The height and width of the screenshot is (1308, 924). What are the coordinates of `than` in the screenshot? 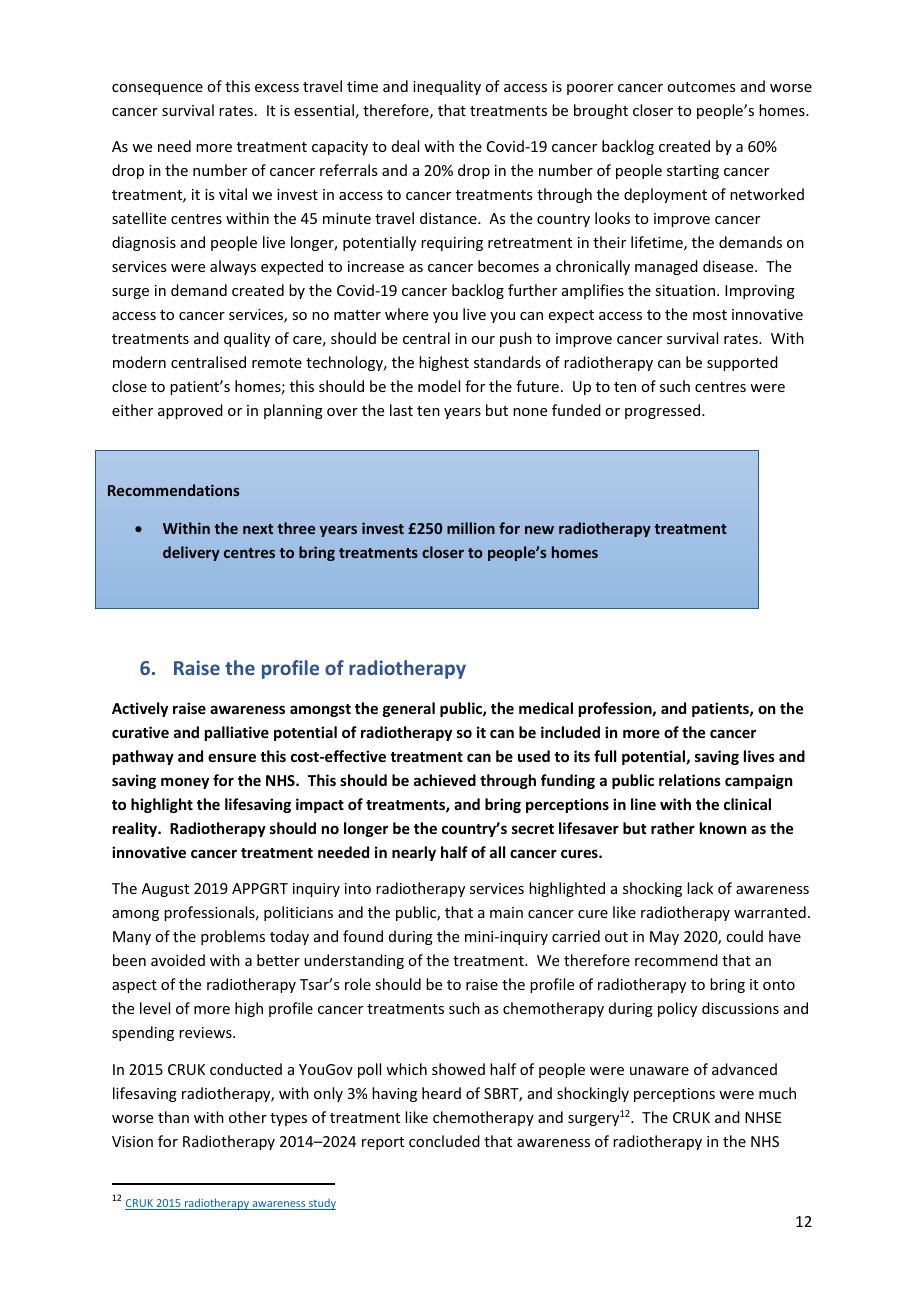 It's located at (173, 1117).
